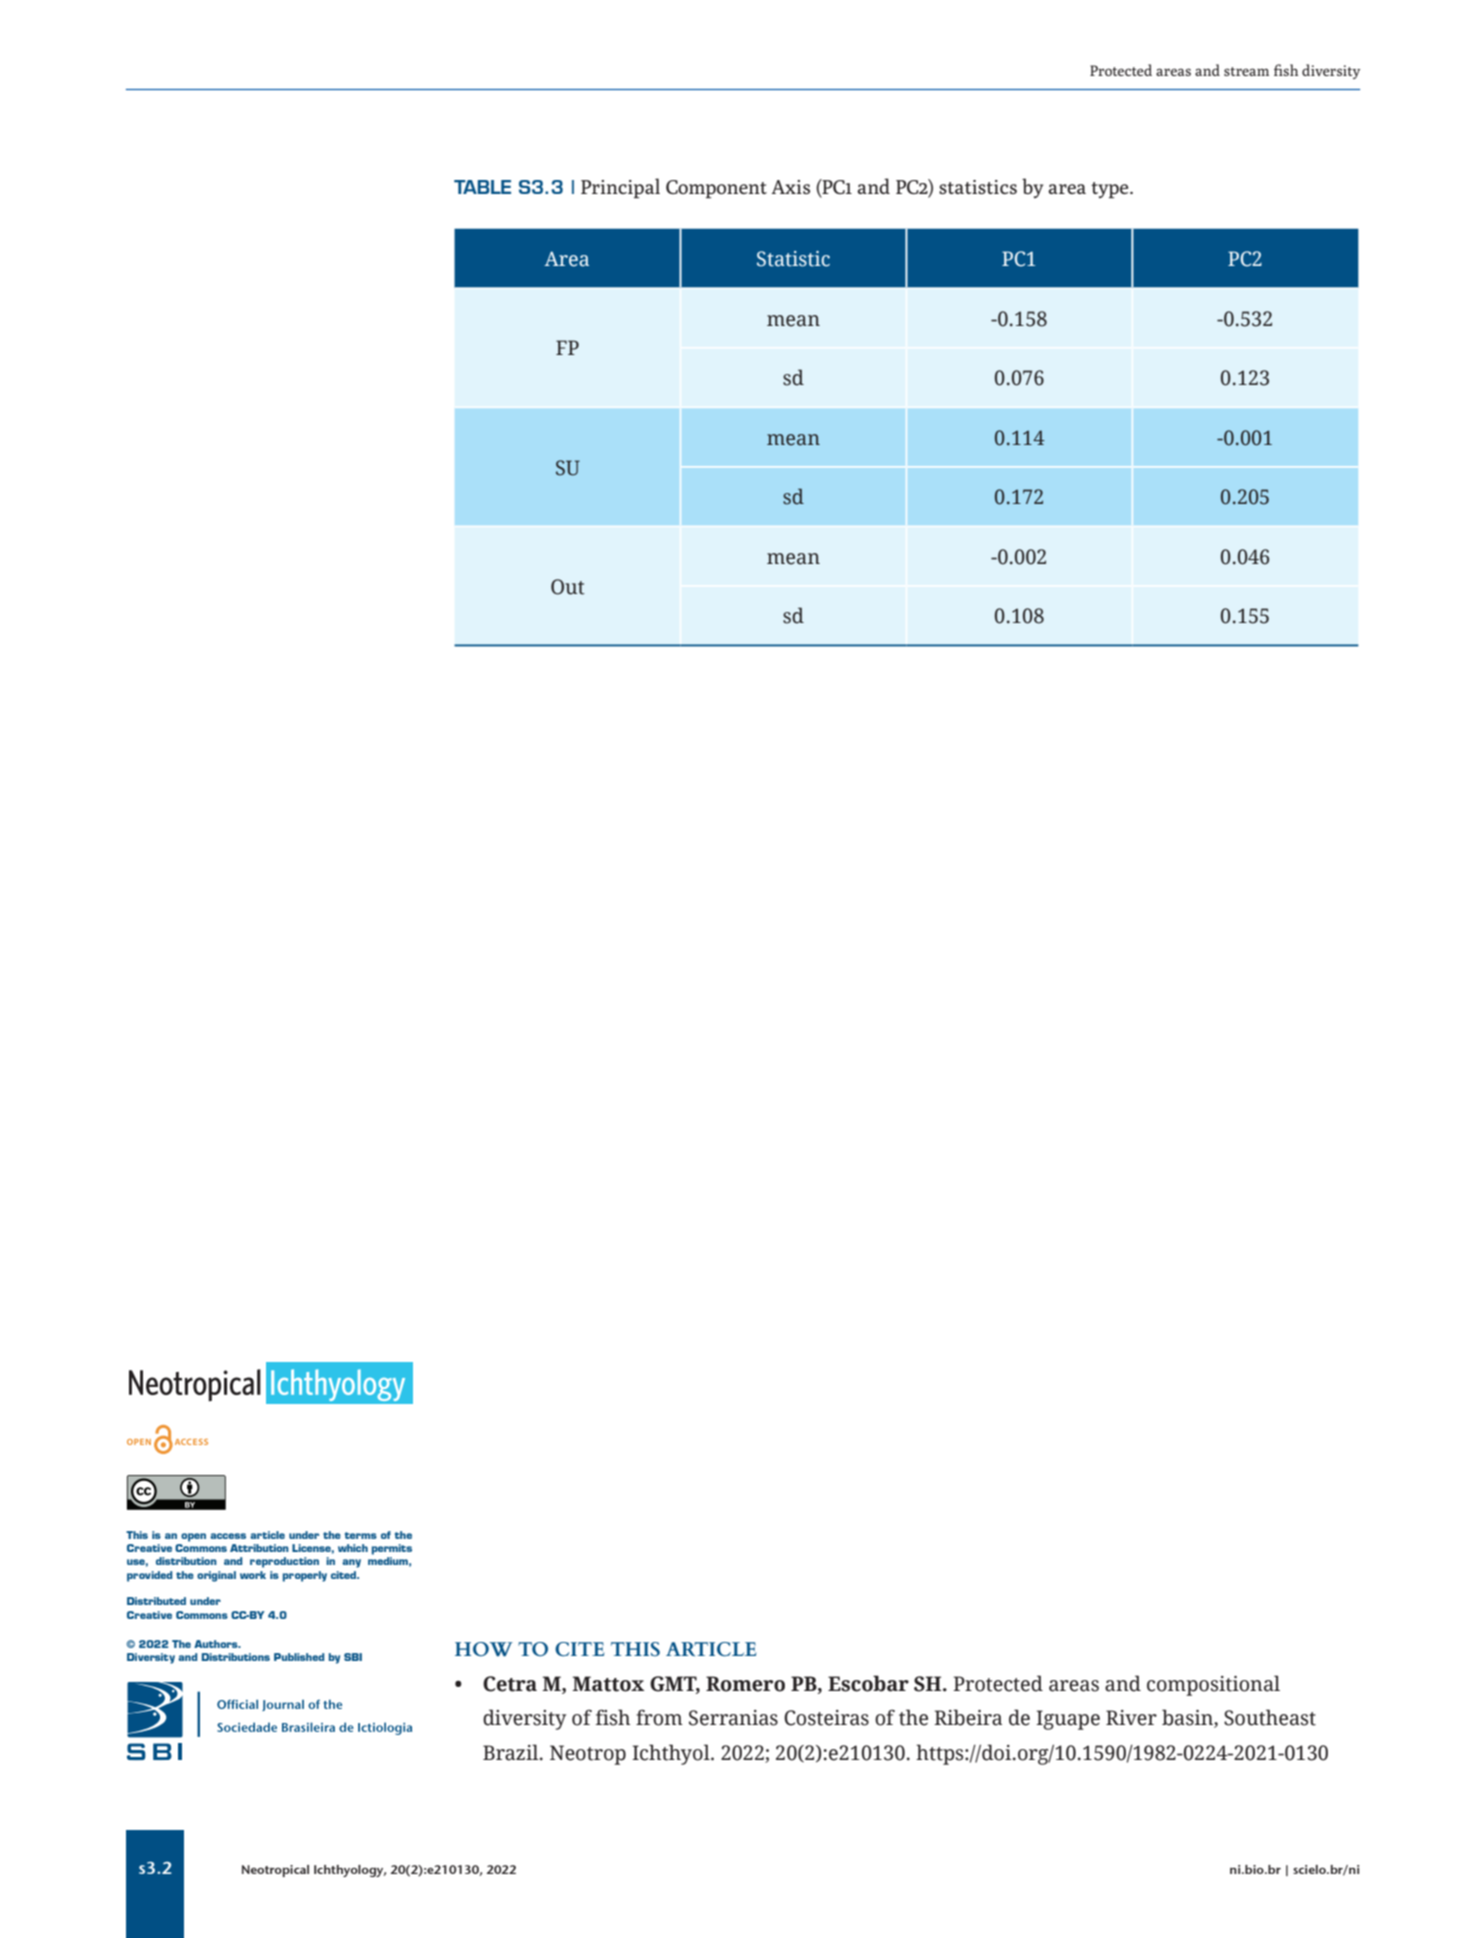  What do you see at coordinates (716, 189) in the screenshot?
I see `Component` at bounding box center [716, 189].
